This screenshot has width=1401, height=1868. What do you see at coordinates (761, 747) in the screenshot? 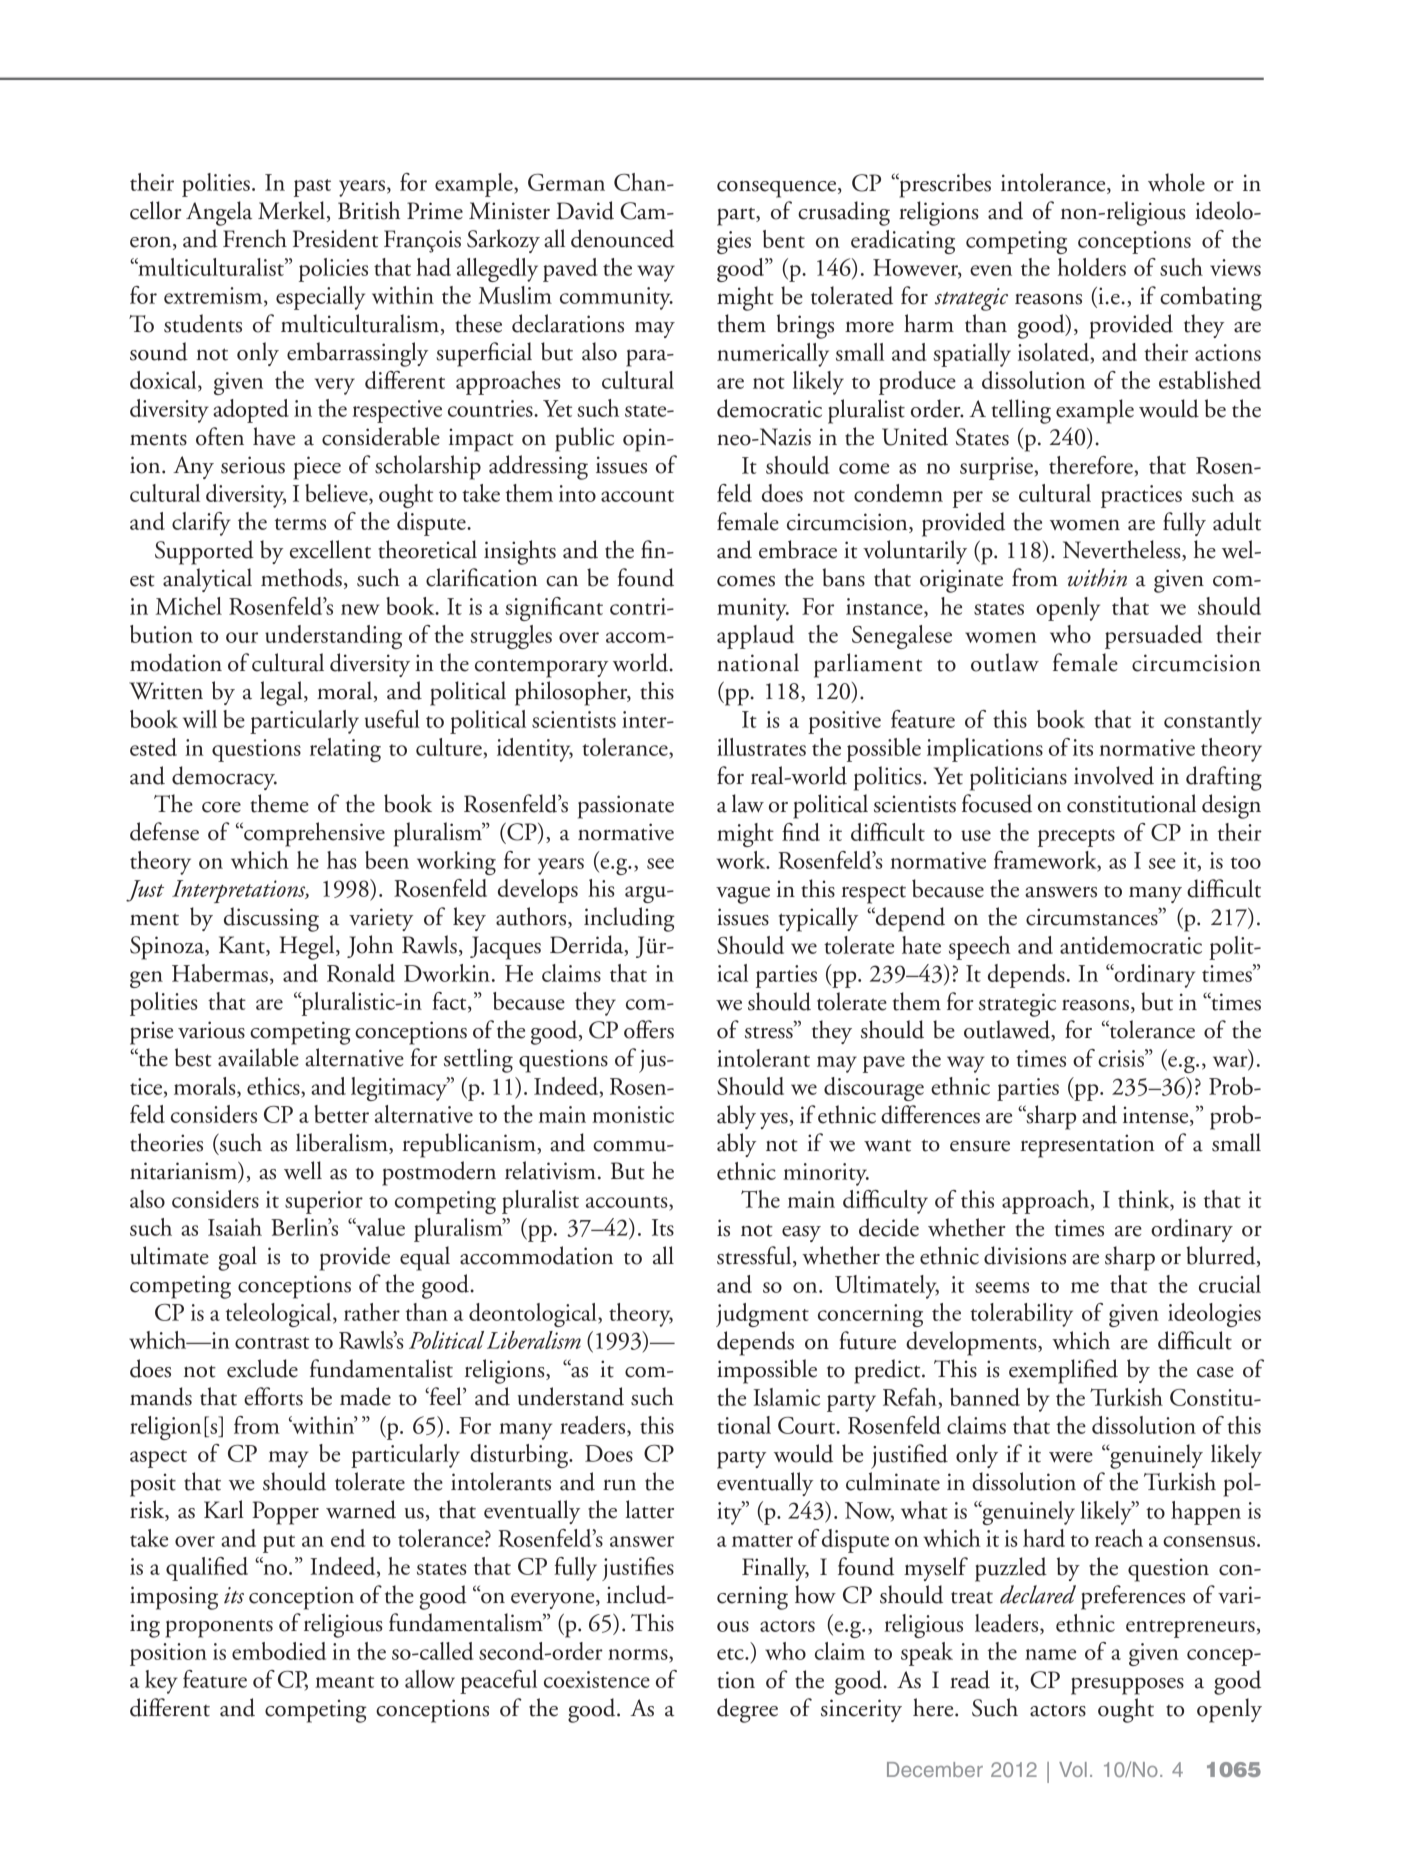
I see `illustrates` at bounding box center [761, 747].
